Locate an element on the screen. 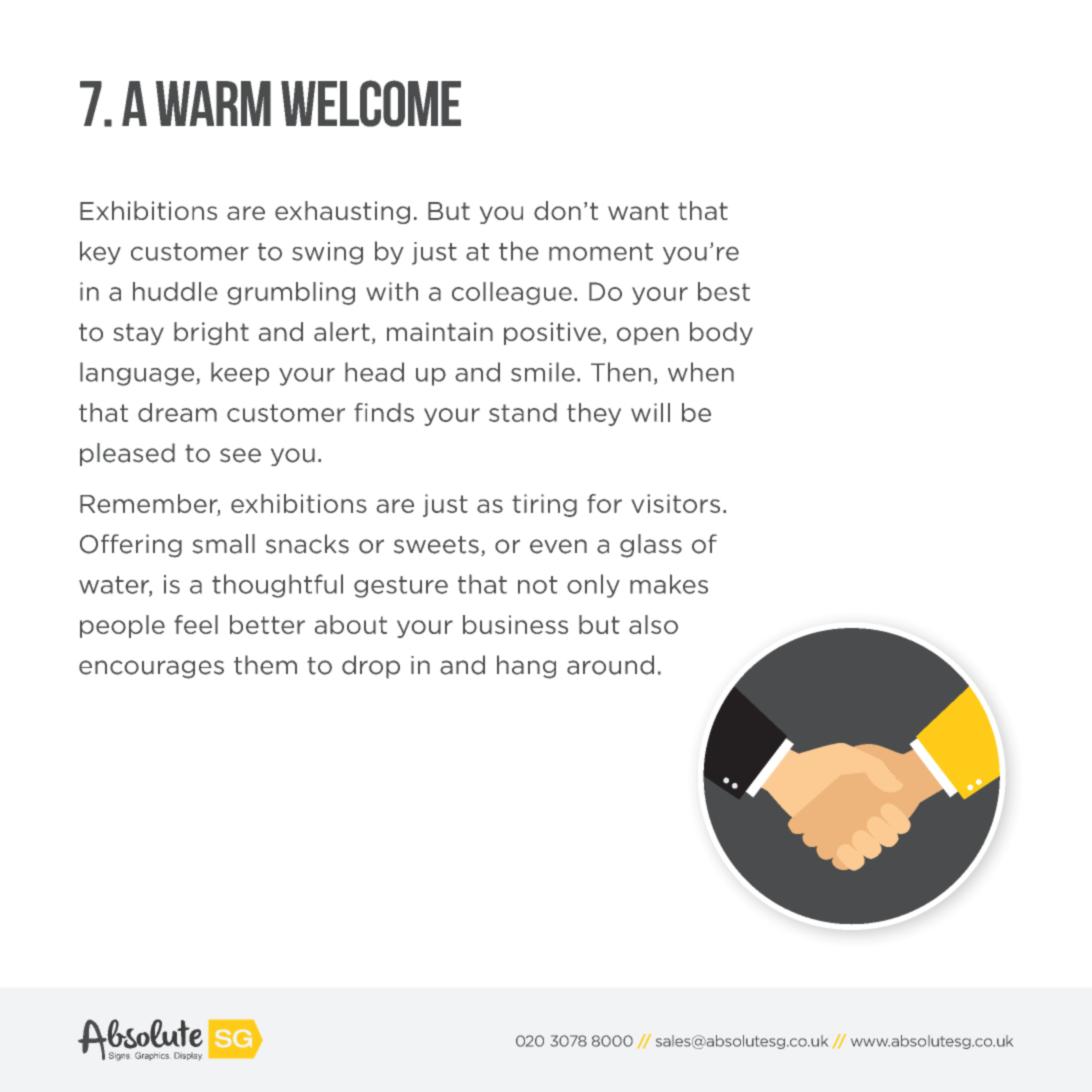 This screenshot has width=1092, height=1092. key is located at coordinates (100, 253).
